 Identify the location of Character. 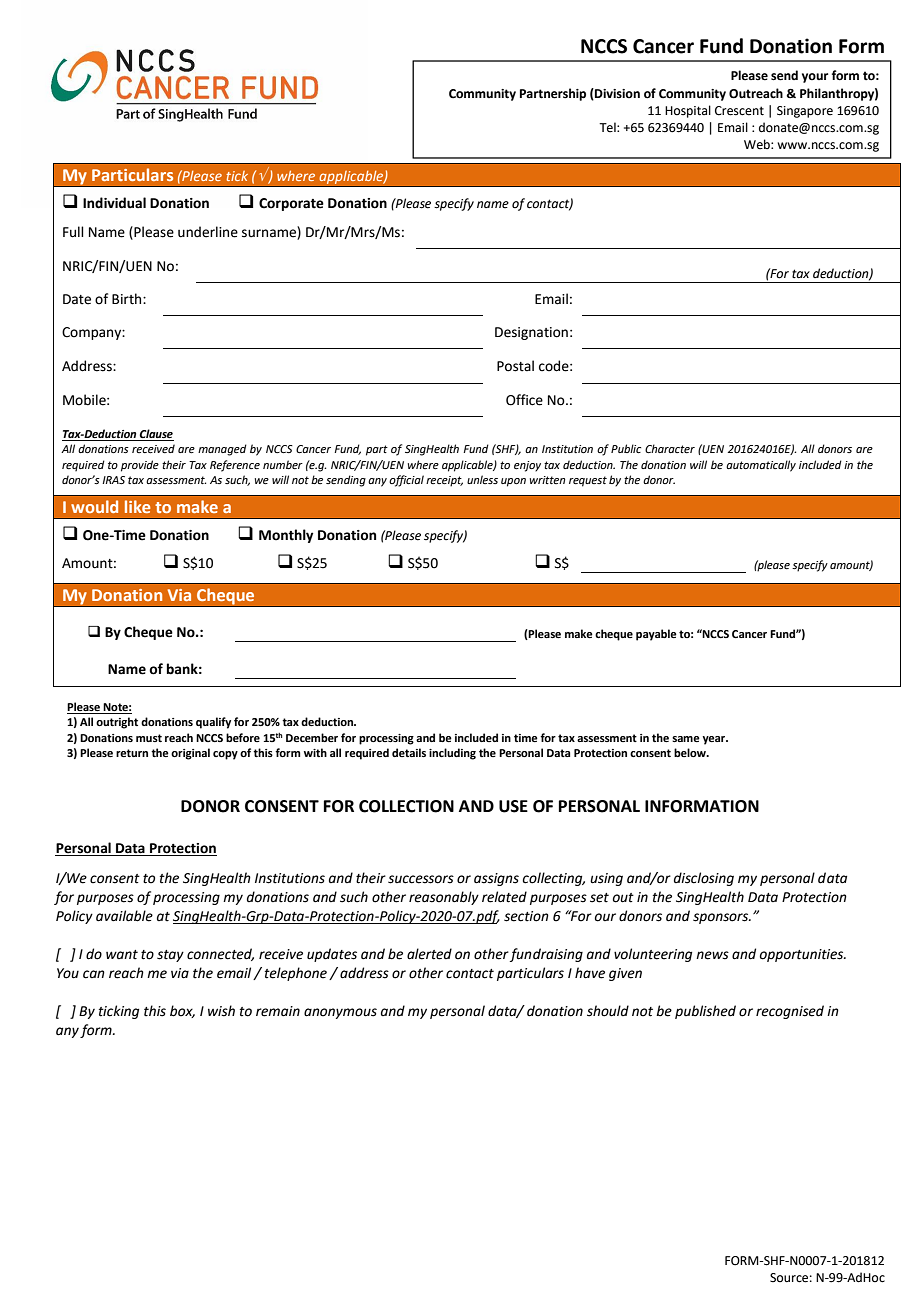
(670, 448).
